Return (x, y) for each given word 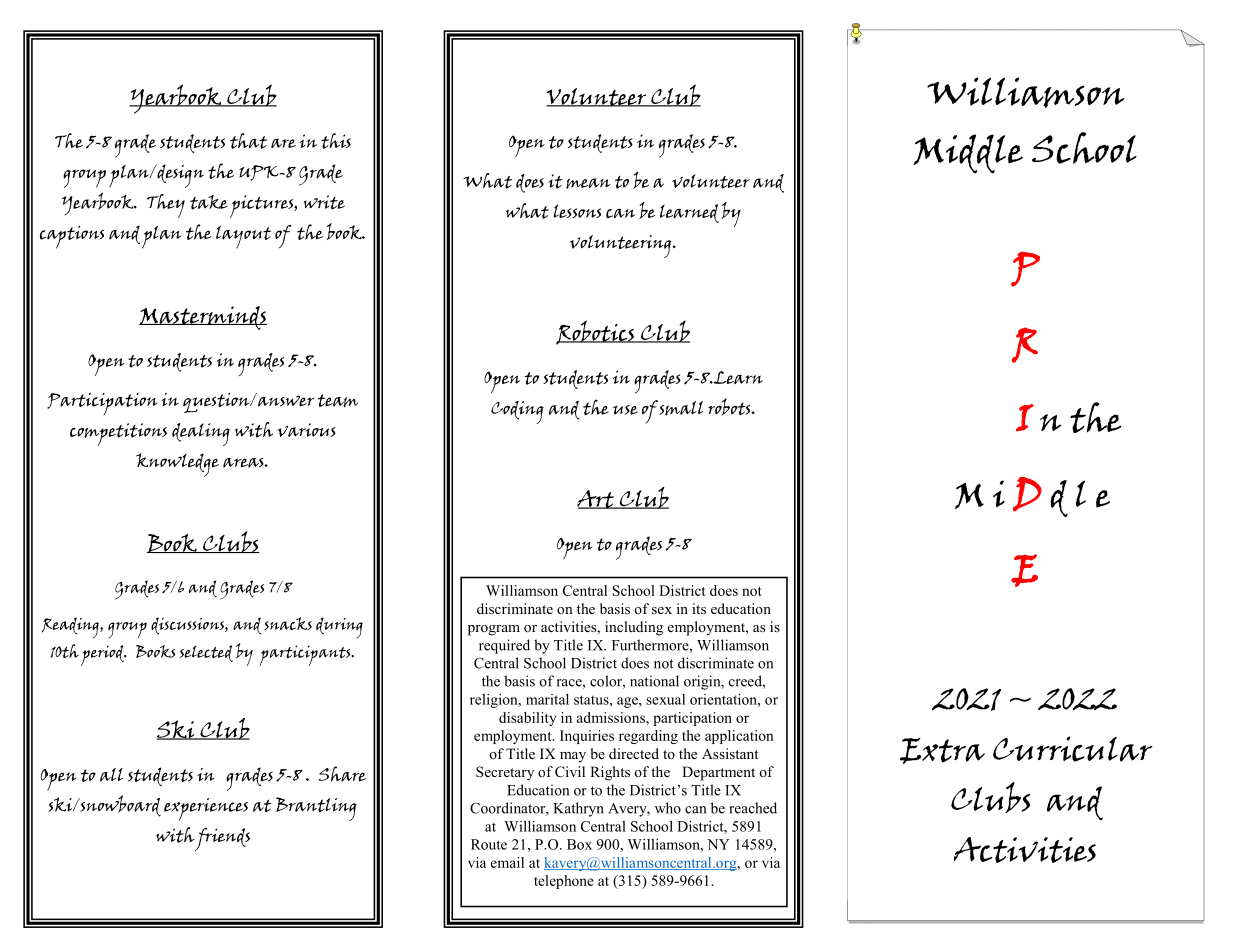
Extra (942, 750)
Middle (968, 154)
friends (222, 839)
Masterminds (203, 318)
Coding (517, 412)
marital (547, 699)
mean (588, 183)
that (248, 141)
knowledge (177, 465)
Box (579, 844)
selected (206, 653)
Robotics (596, 332)
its (699, 608)
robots (730, 407)
